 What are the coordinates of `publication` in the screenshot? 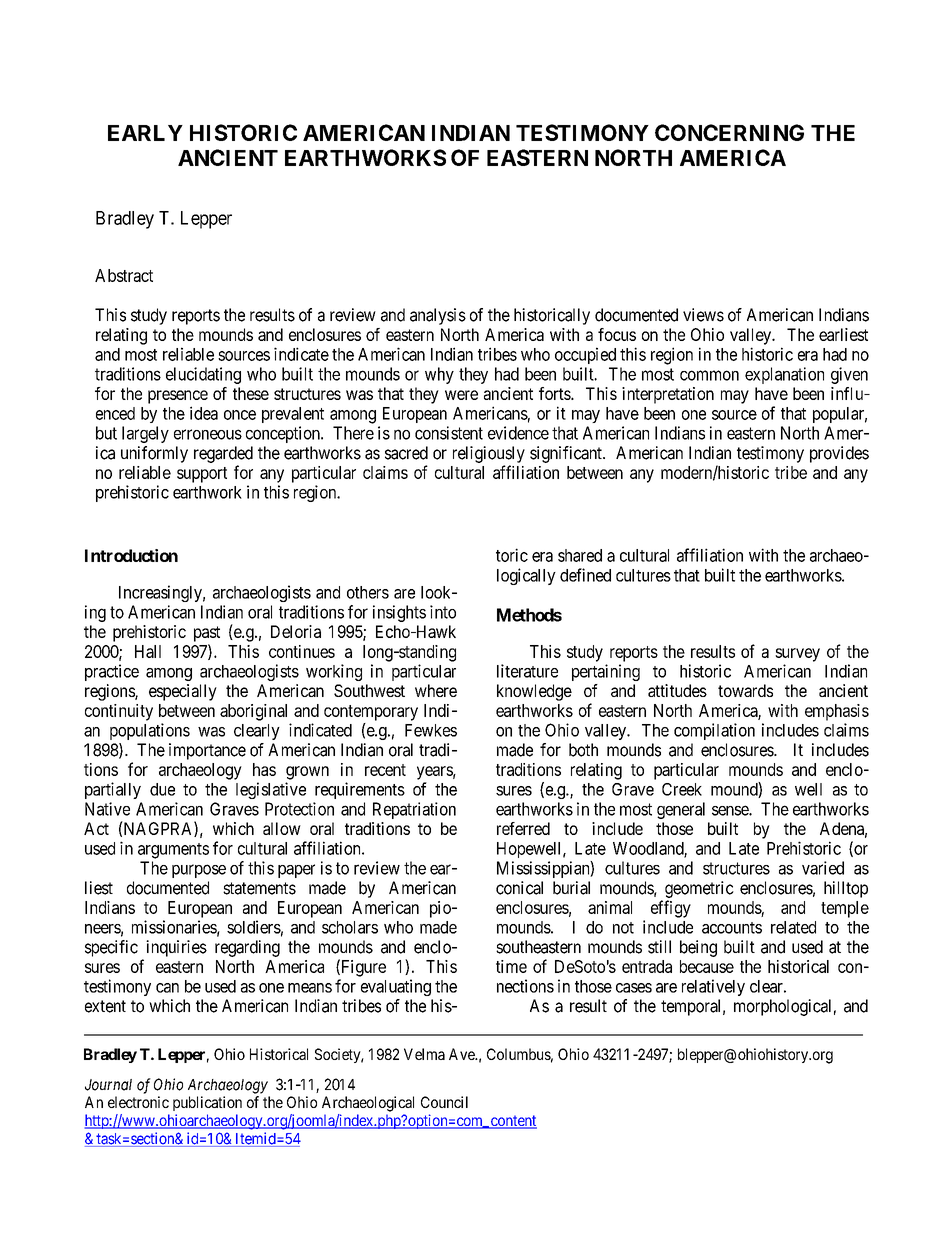 It's located at (207, 1103).
